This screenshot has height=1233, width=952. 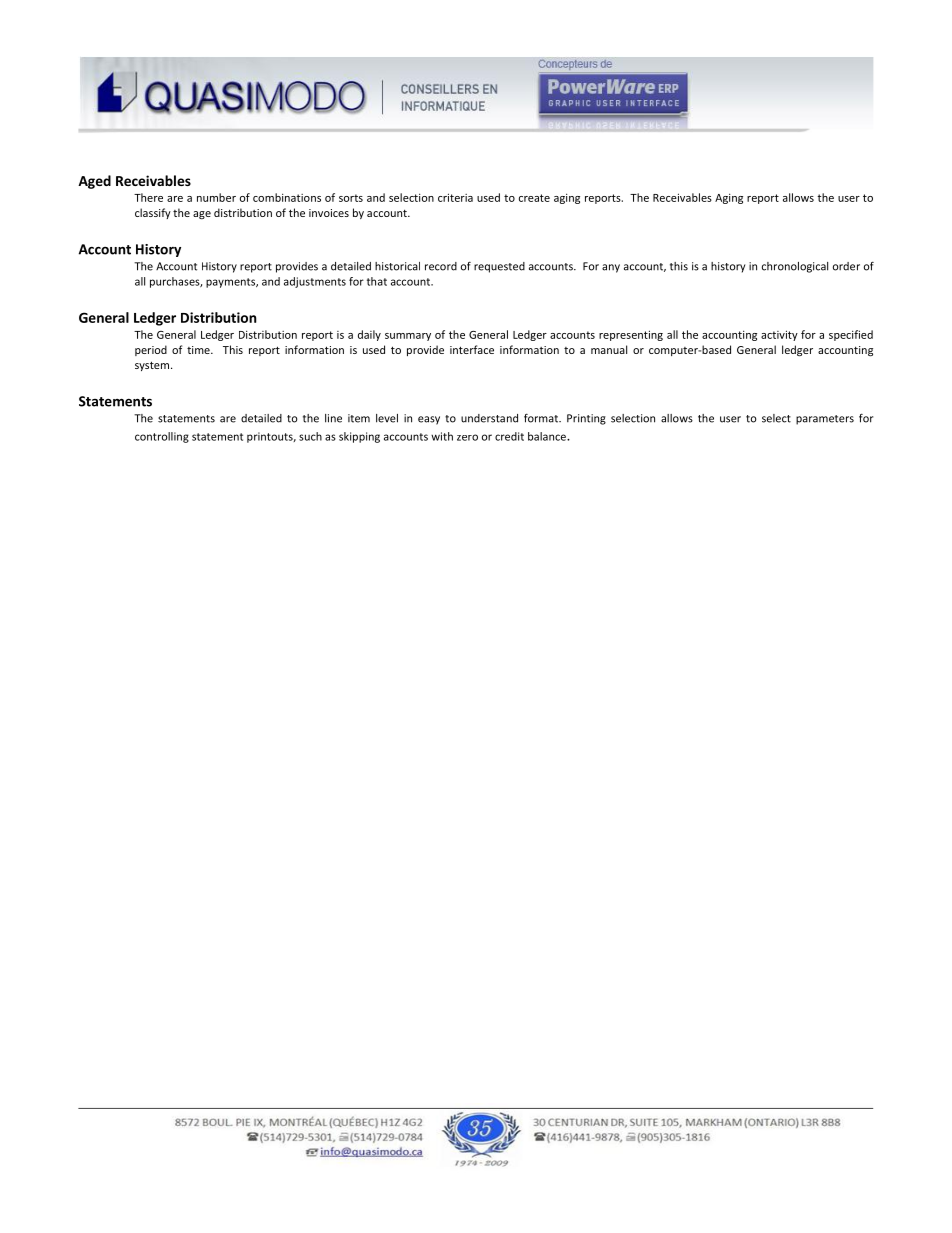 I want to click on number, so click(x=216, y=197).
